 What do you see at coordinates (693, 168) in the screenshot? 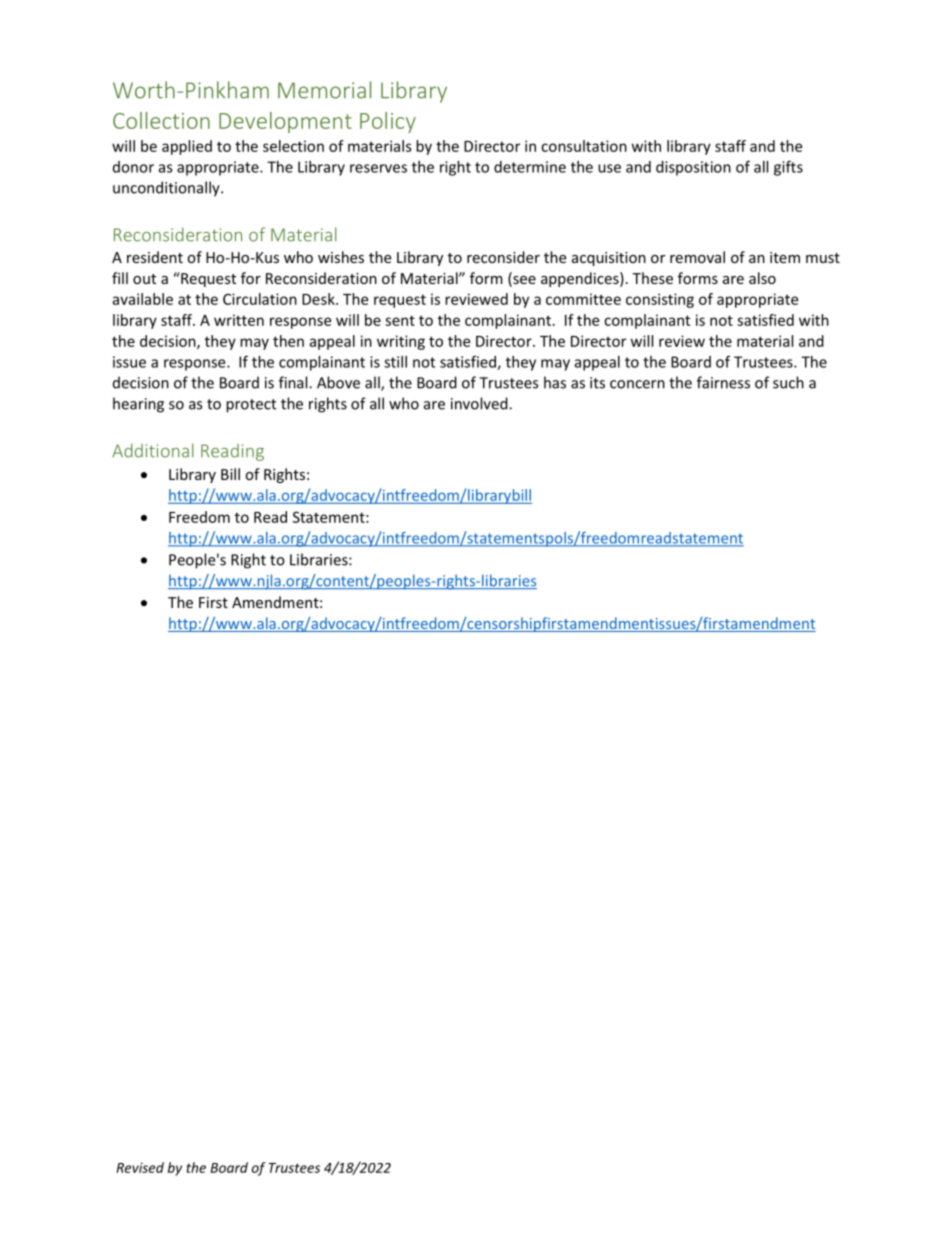
I see `disposition` at bounding box center [693, 168].
